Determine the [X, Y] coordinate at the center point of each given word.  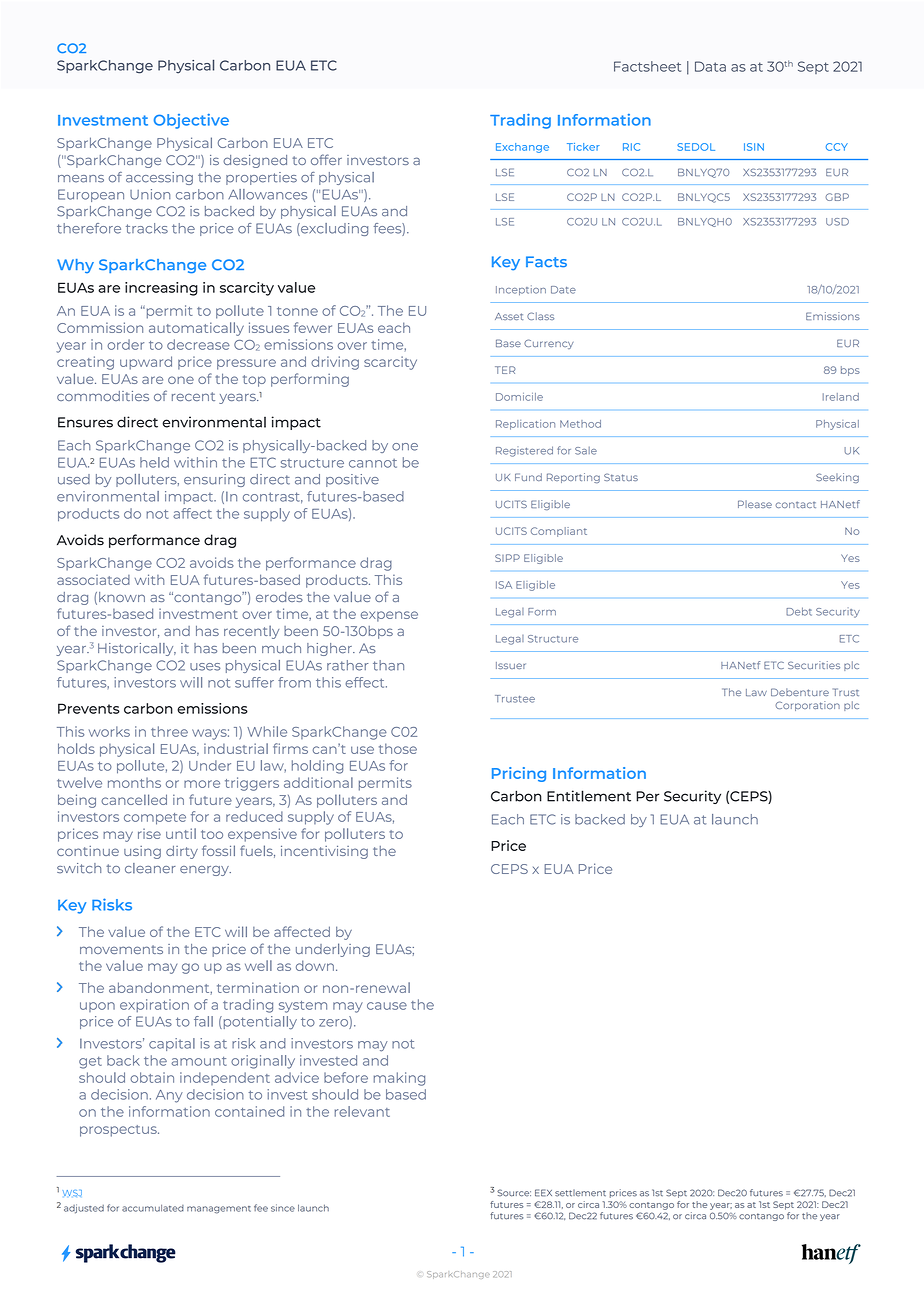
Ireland [841, 397]
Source [514, 1193]
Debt [799, 611]
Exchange [522, 148]
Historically [137, 649]
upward [146, 363]
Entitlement [589, 796]
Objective [191, 121]
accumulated [153, 1208]
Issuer [511, 665]
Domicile [519, 397]
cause [387, 1006]
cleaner [150, 868]
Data [710, 66]
